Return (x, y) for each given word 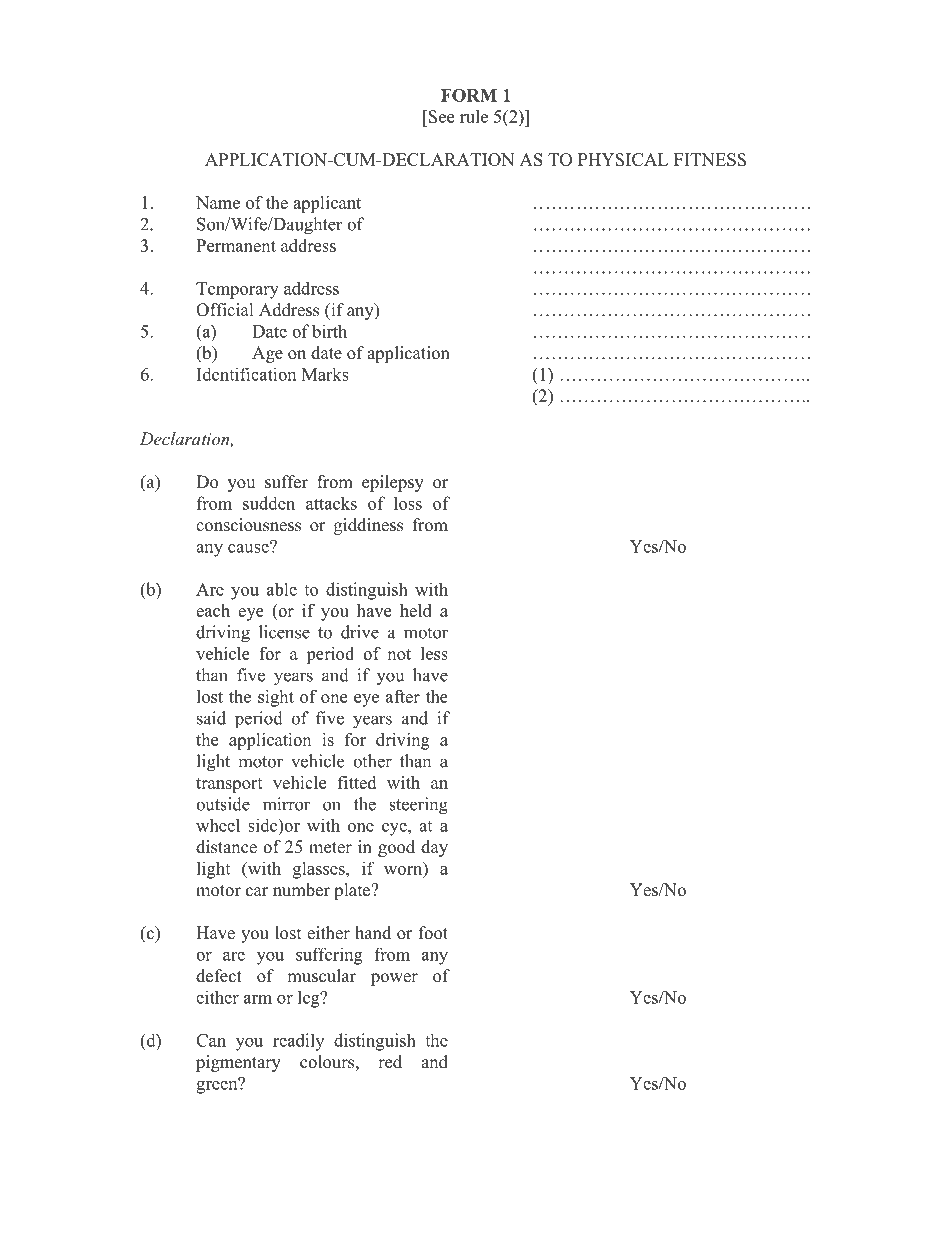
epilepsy (393, 483)
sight (276, 698)
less (434, 653)
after (403, 696)
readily (298, 1042)
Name (218, 202)
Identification (246, 374)
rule (474, 116)
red (390, 1062)
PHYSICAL (623, 159)
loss (408, 503)
